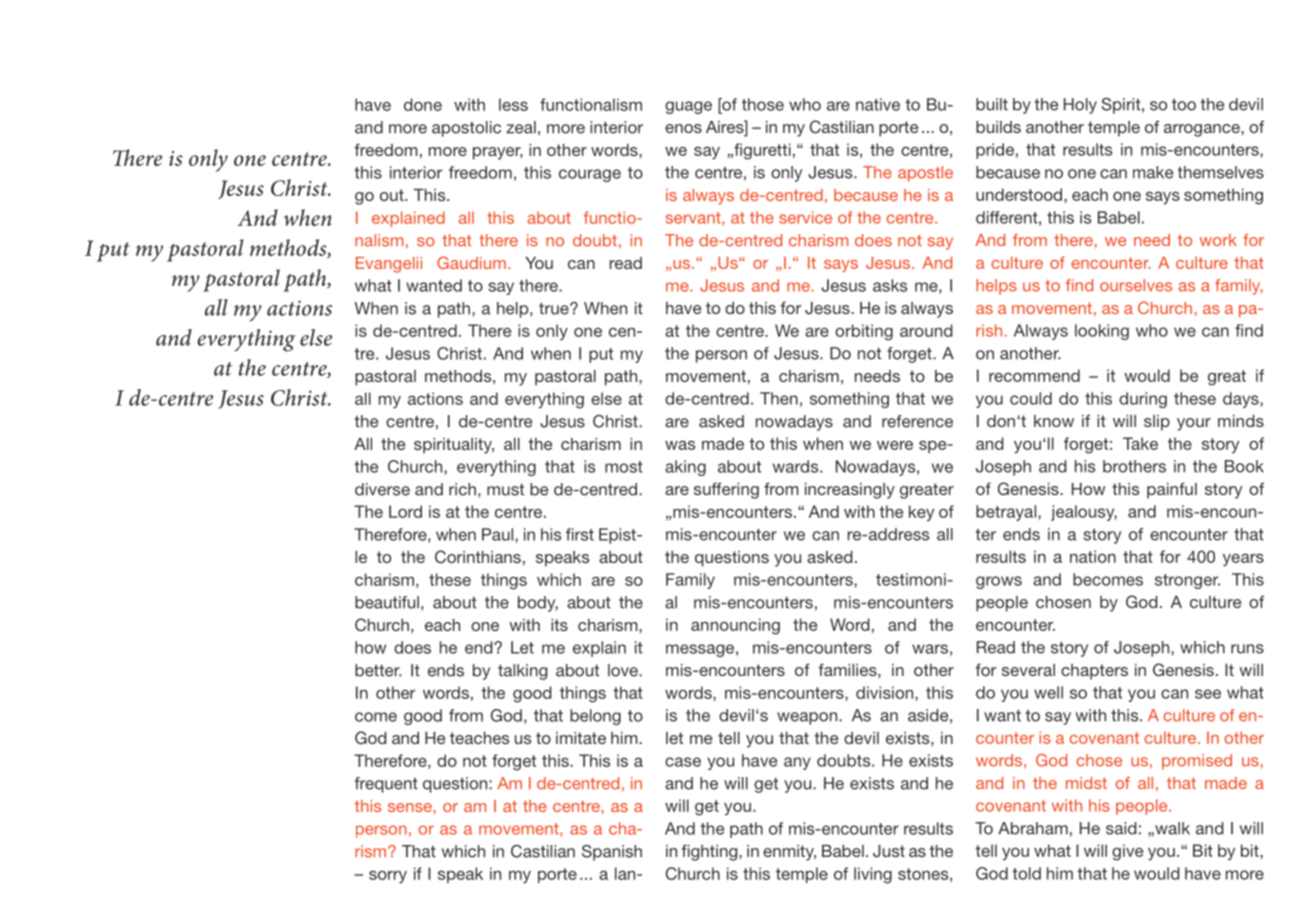 This document has width=1308, height=924. I want to click on talking, so click(522, 672).
